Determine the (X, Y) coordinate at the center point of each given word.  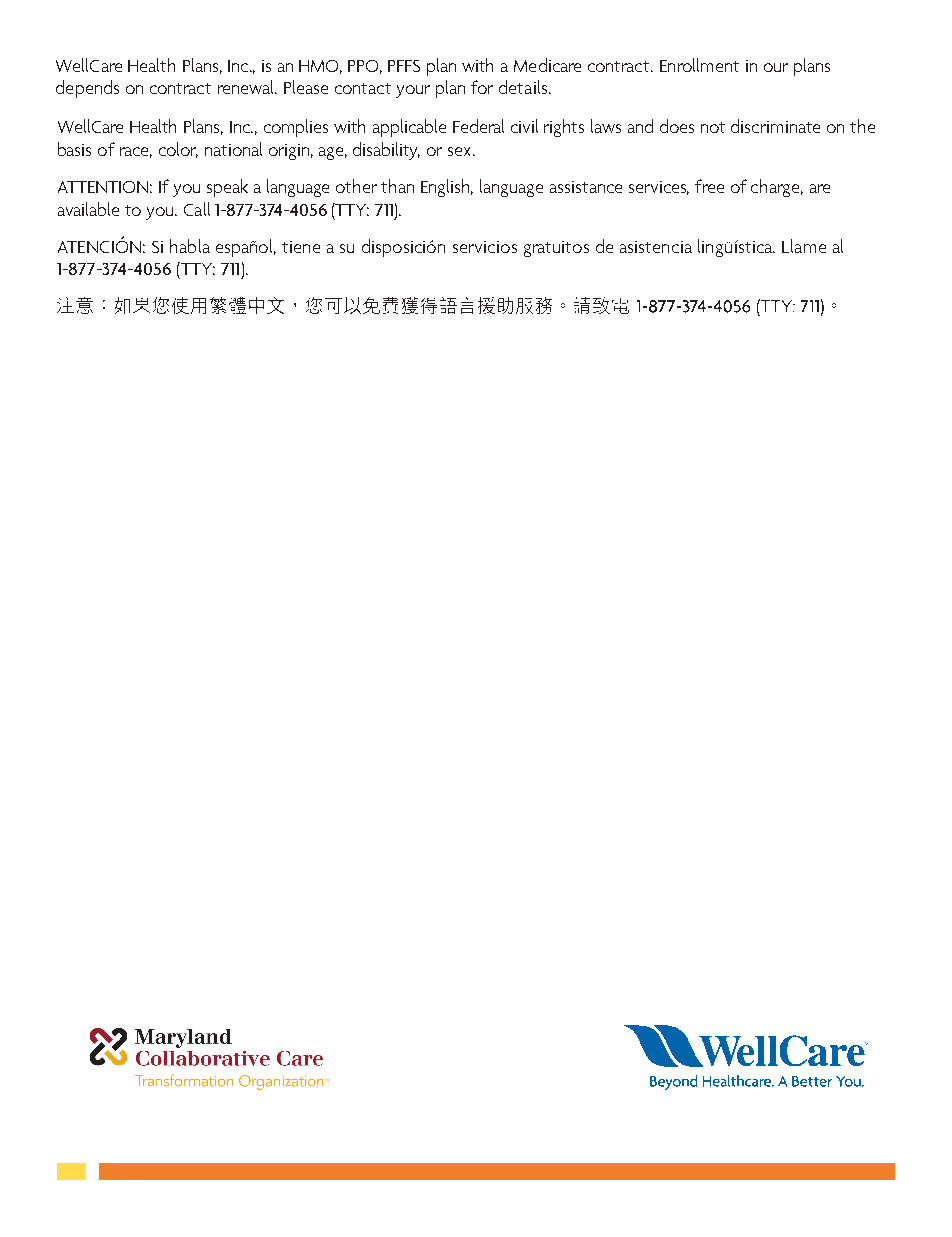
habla (190, 246)
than (397, 186)
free (709, 186)
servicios (485, 247)
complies (296, 128)
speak (227, 188)
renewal (247, 87)
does (677, 126)
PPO (365, 67)
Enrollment (699, 65)
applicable (409, 128)
